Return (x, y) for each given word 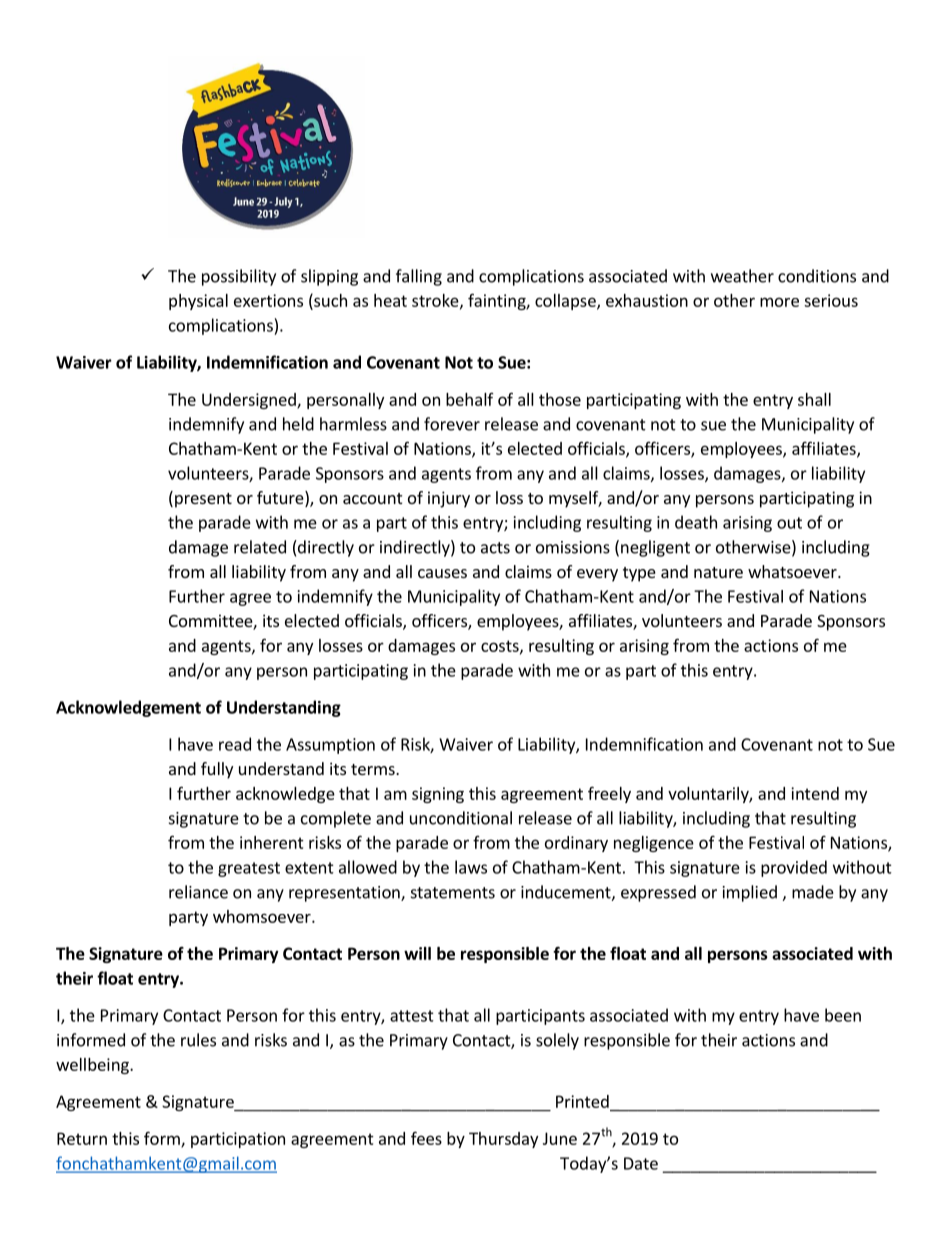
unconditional (461, 818)
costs (501, 647)
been (843, 1015)
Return (82, 1138)
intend (815, 793)
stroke (436, 301)
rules (198, 1040)
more (779, 302)
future (281, 499)
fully (217, 770)
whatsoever (793, 571)
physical (198, 302)
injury (449, 499)
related (260, 547)
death (696, 522)
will (417, 953)
